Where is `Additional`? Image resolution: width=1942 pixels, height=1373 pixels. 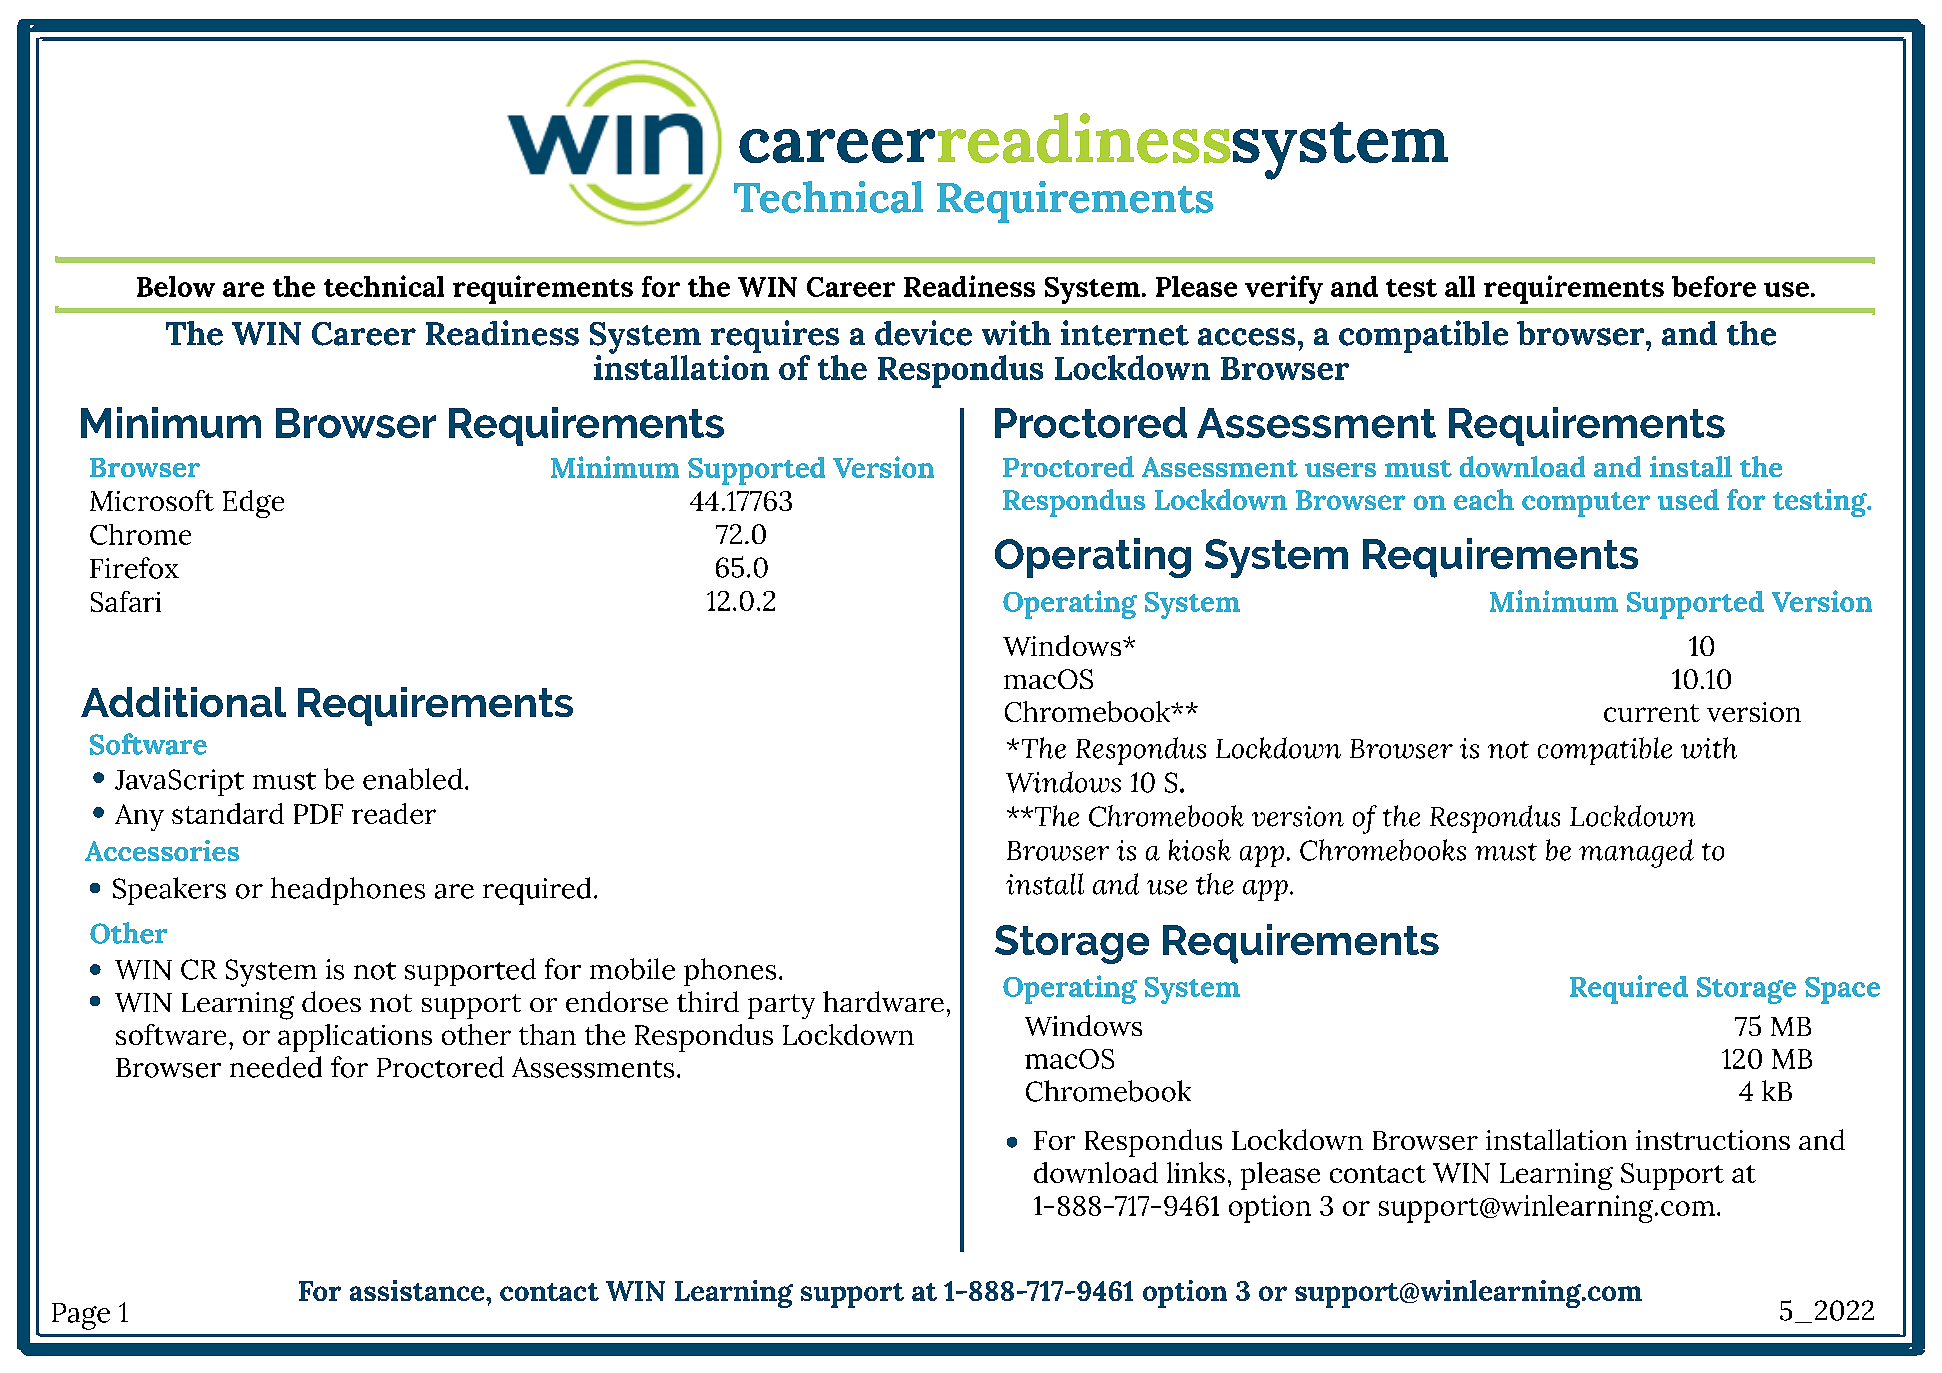 Additional is located at coordinates (183, 702).
